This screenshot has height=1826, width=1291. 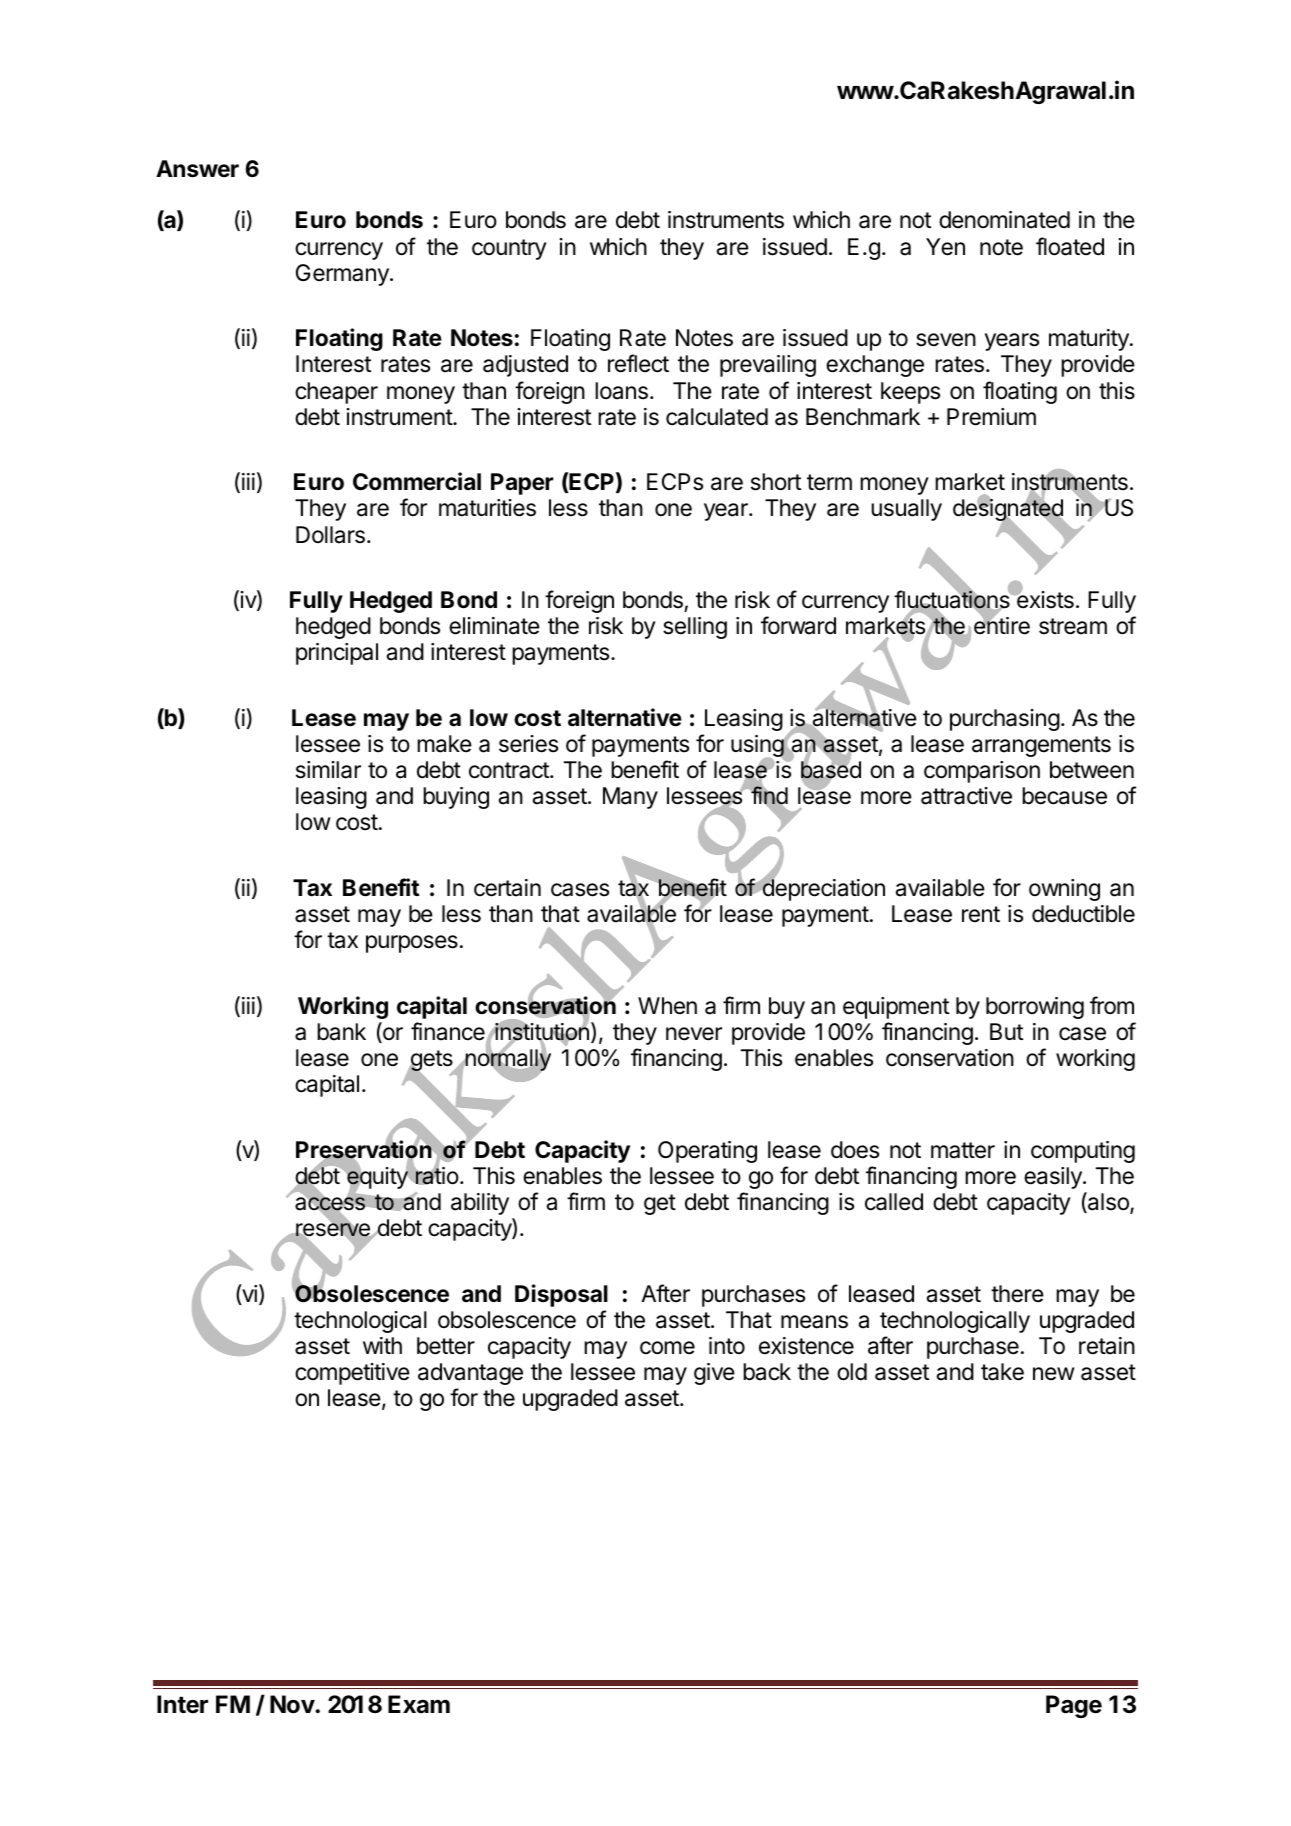 I want to click on country, so click(x=509, y=249).
